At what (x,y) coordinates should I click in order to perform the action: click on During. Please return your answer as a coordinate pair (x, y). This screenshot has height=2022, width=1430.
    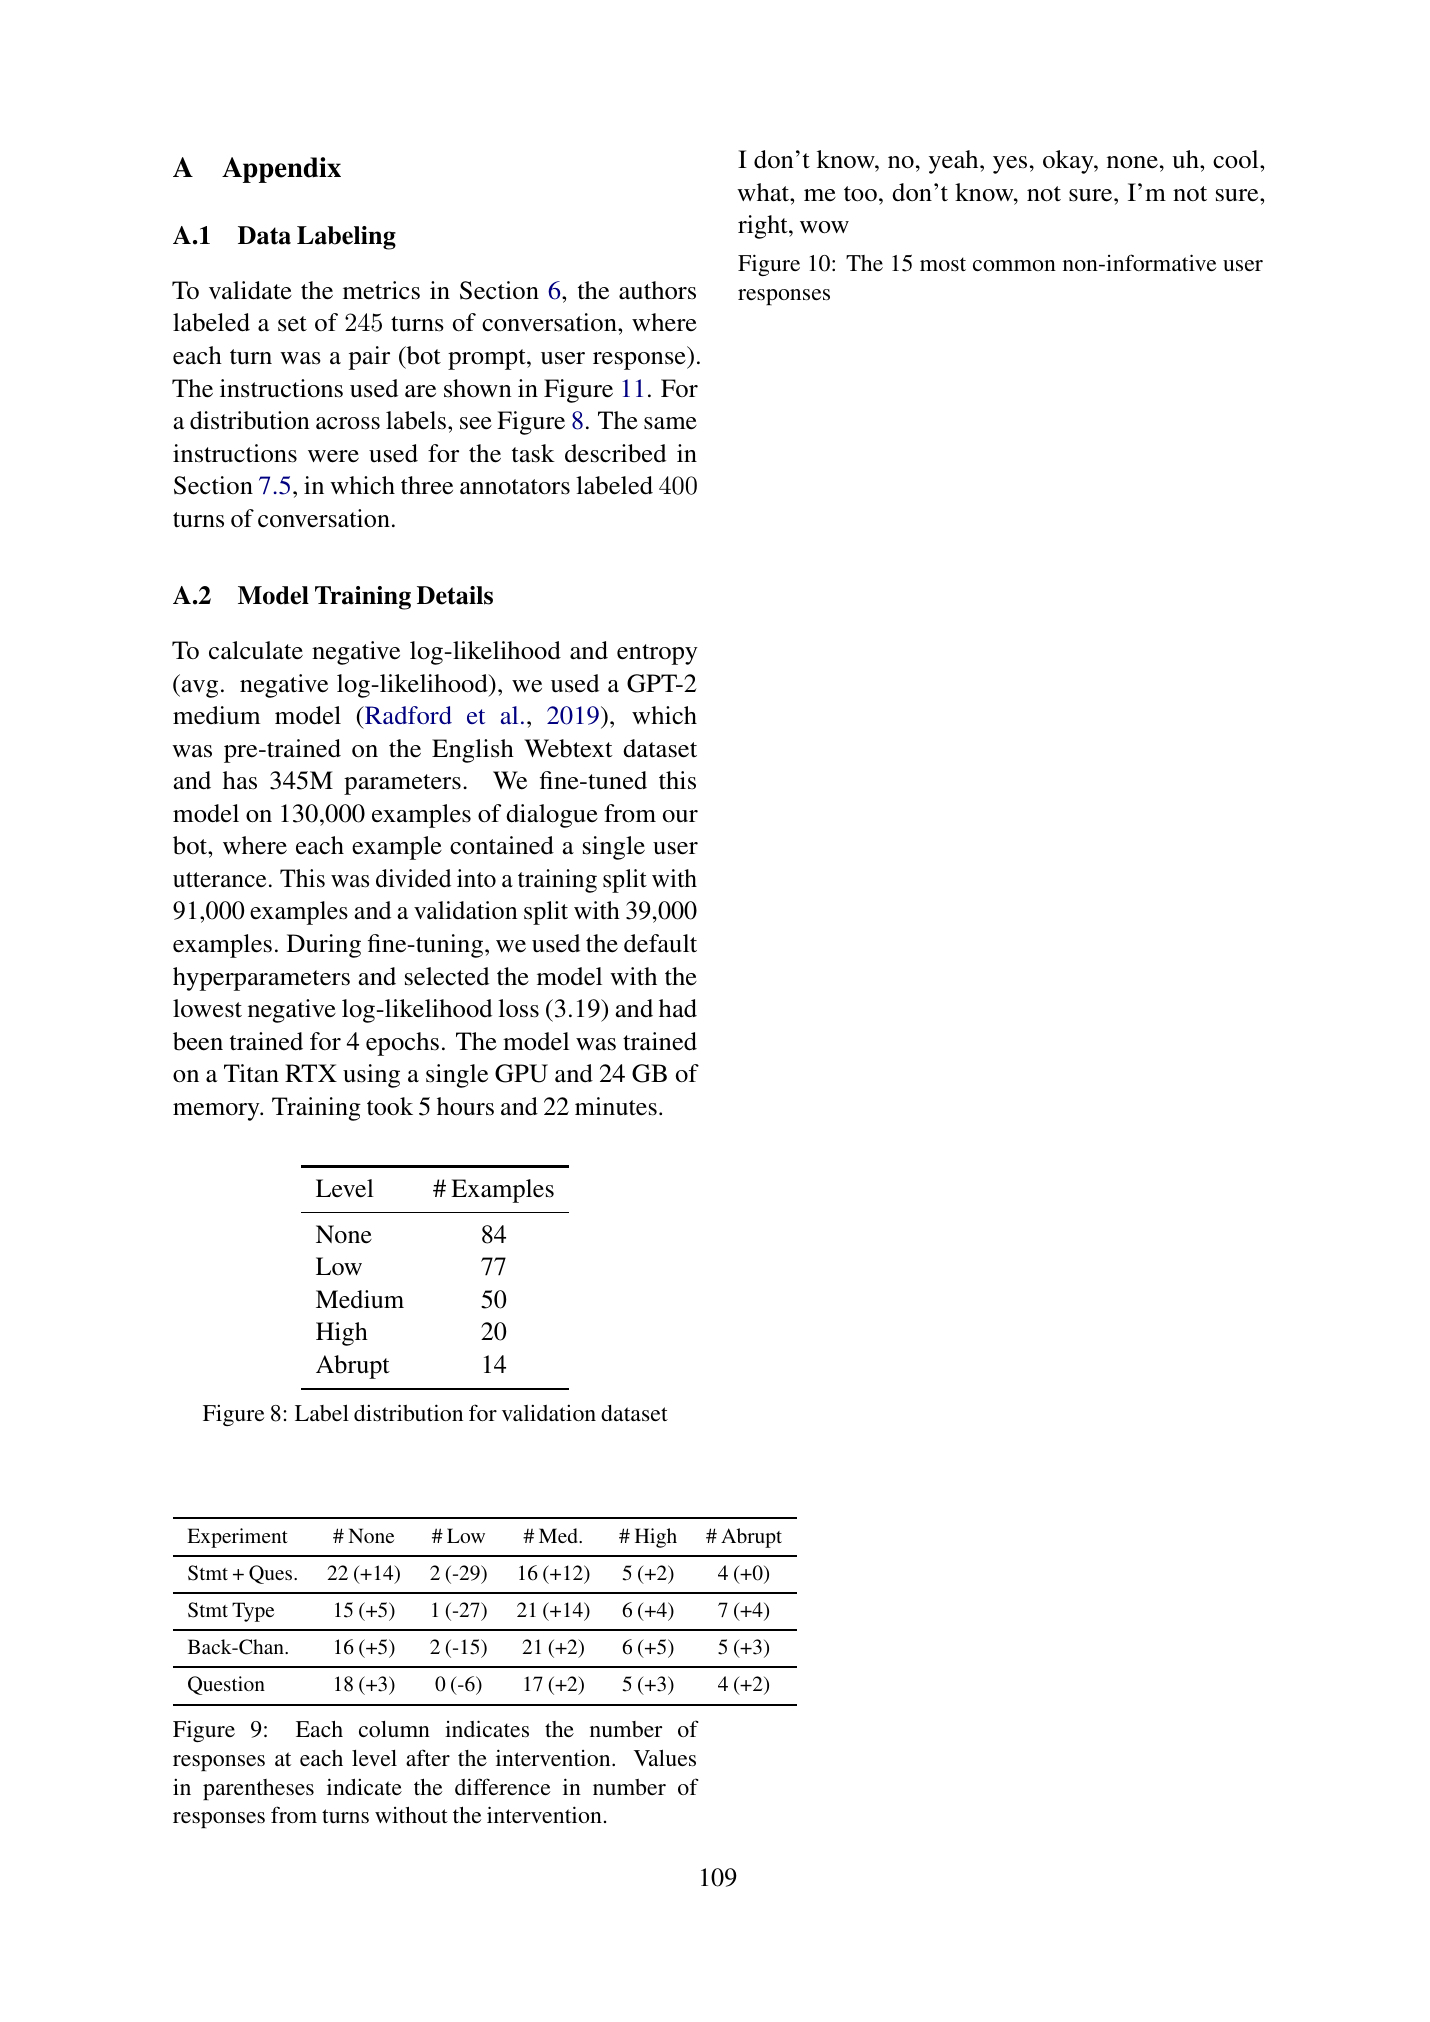
    Looking at the image, I should click on (324, 946).
